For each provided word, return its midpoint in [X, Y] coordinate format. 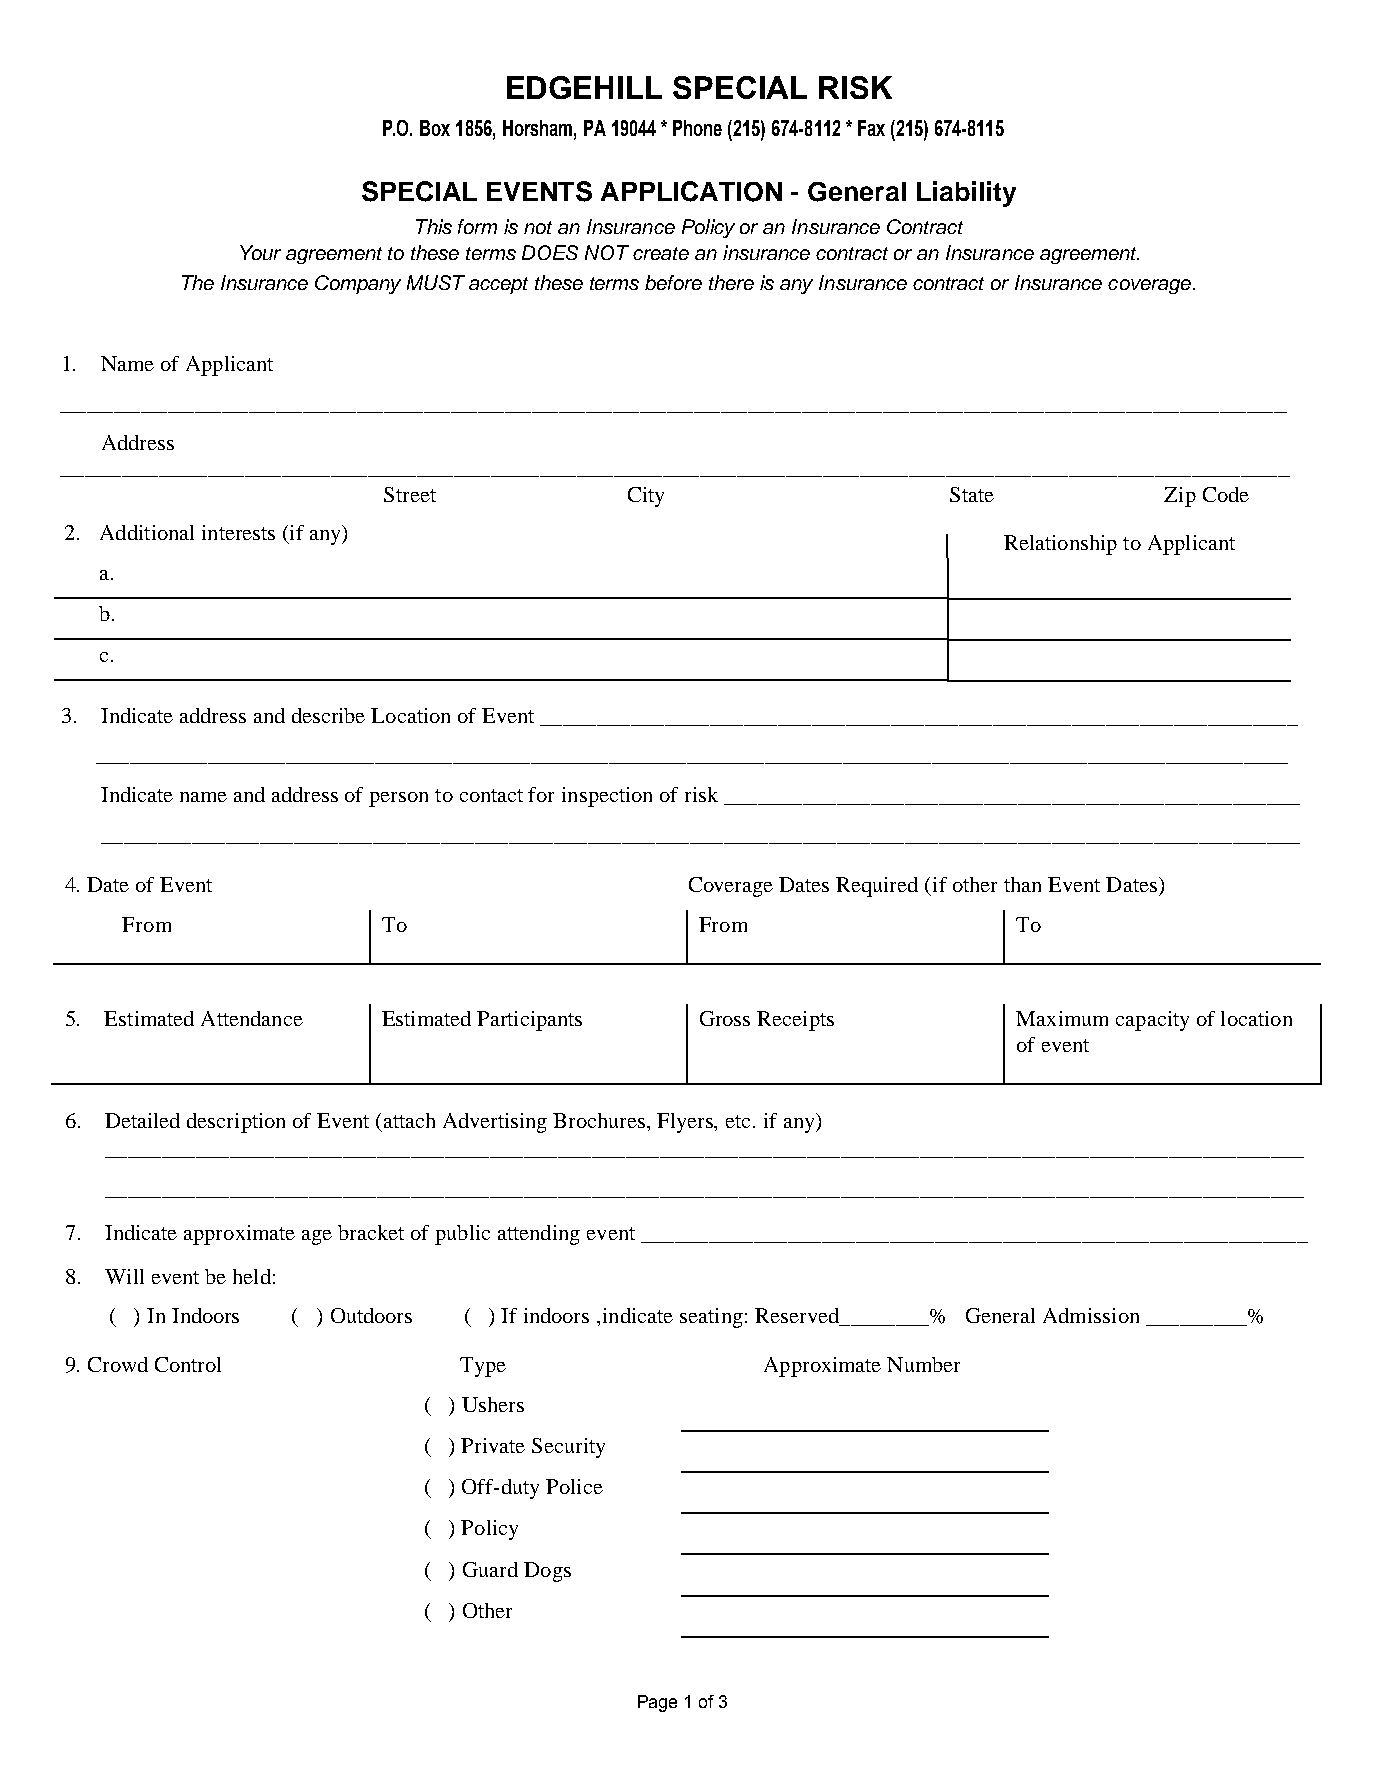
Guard [490, 1569]
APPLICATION [691, 191]
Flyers [686, 1123]
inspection [607, 797]
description [236, 1123]
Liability [966, 194]
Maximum [1062, 1018]
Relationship [1060, 545]
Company [358, 284]
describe [328, 715]
